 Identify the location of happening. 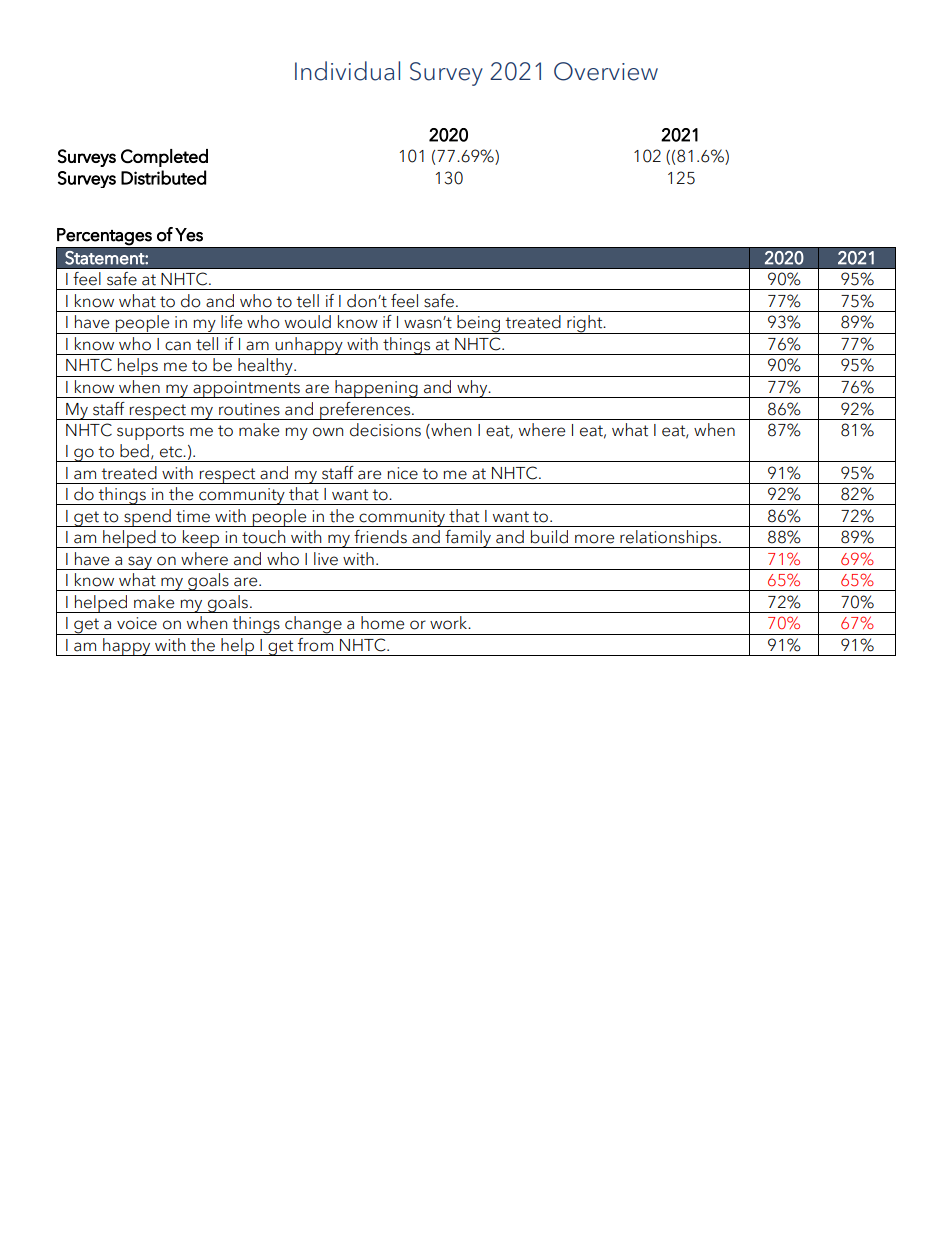
(376, 389).
